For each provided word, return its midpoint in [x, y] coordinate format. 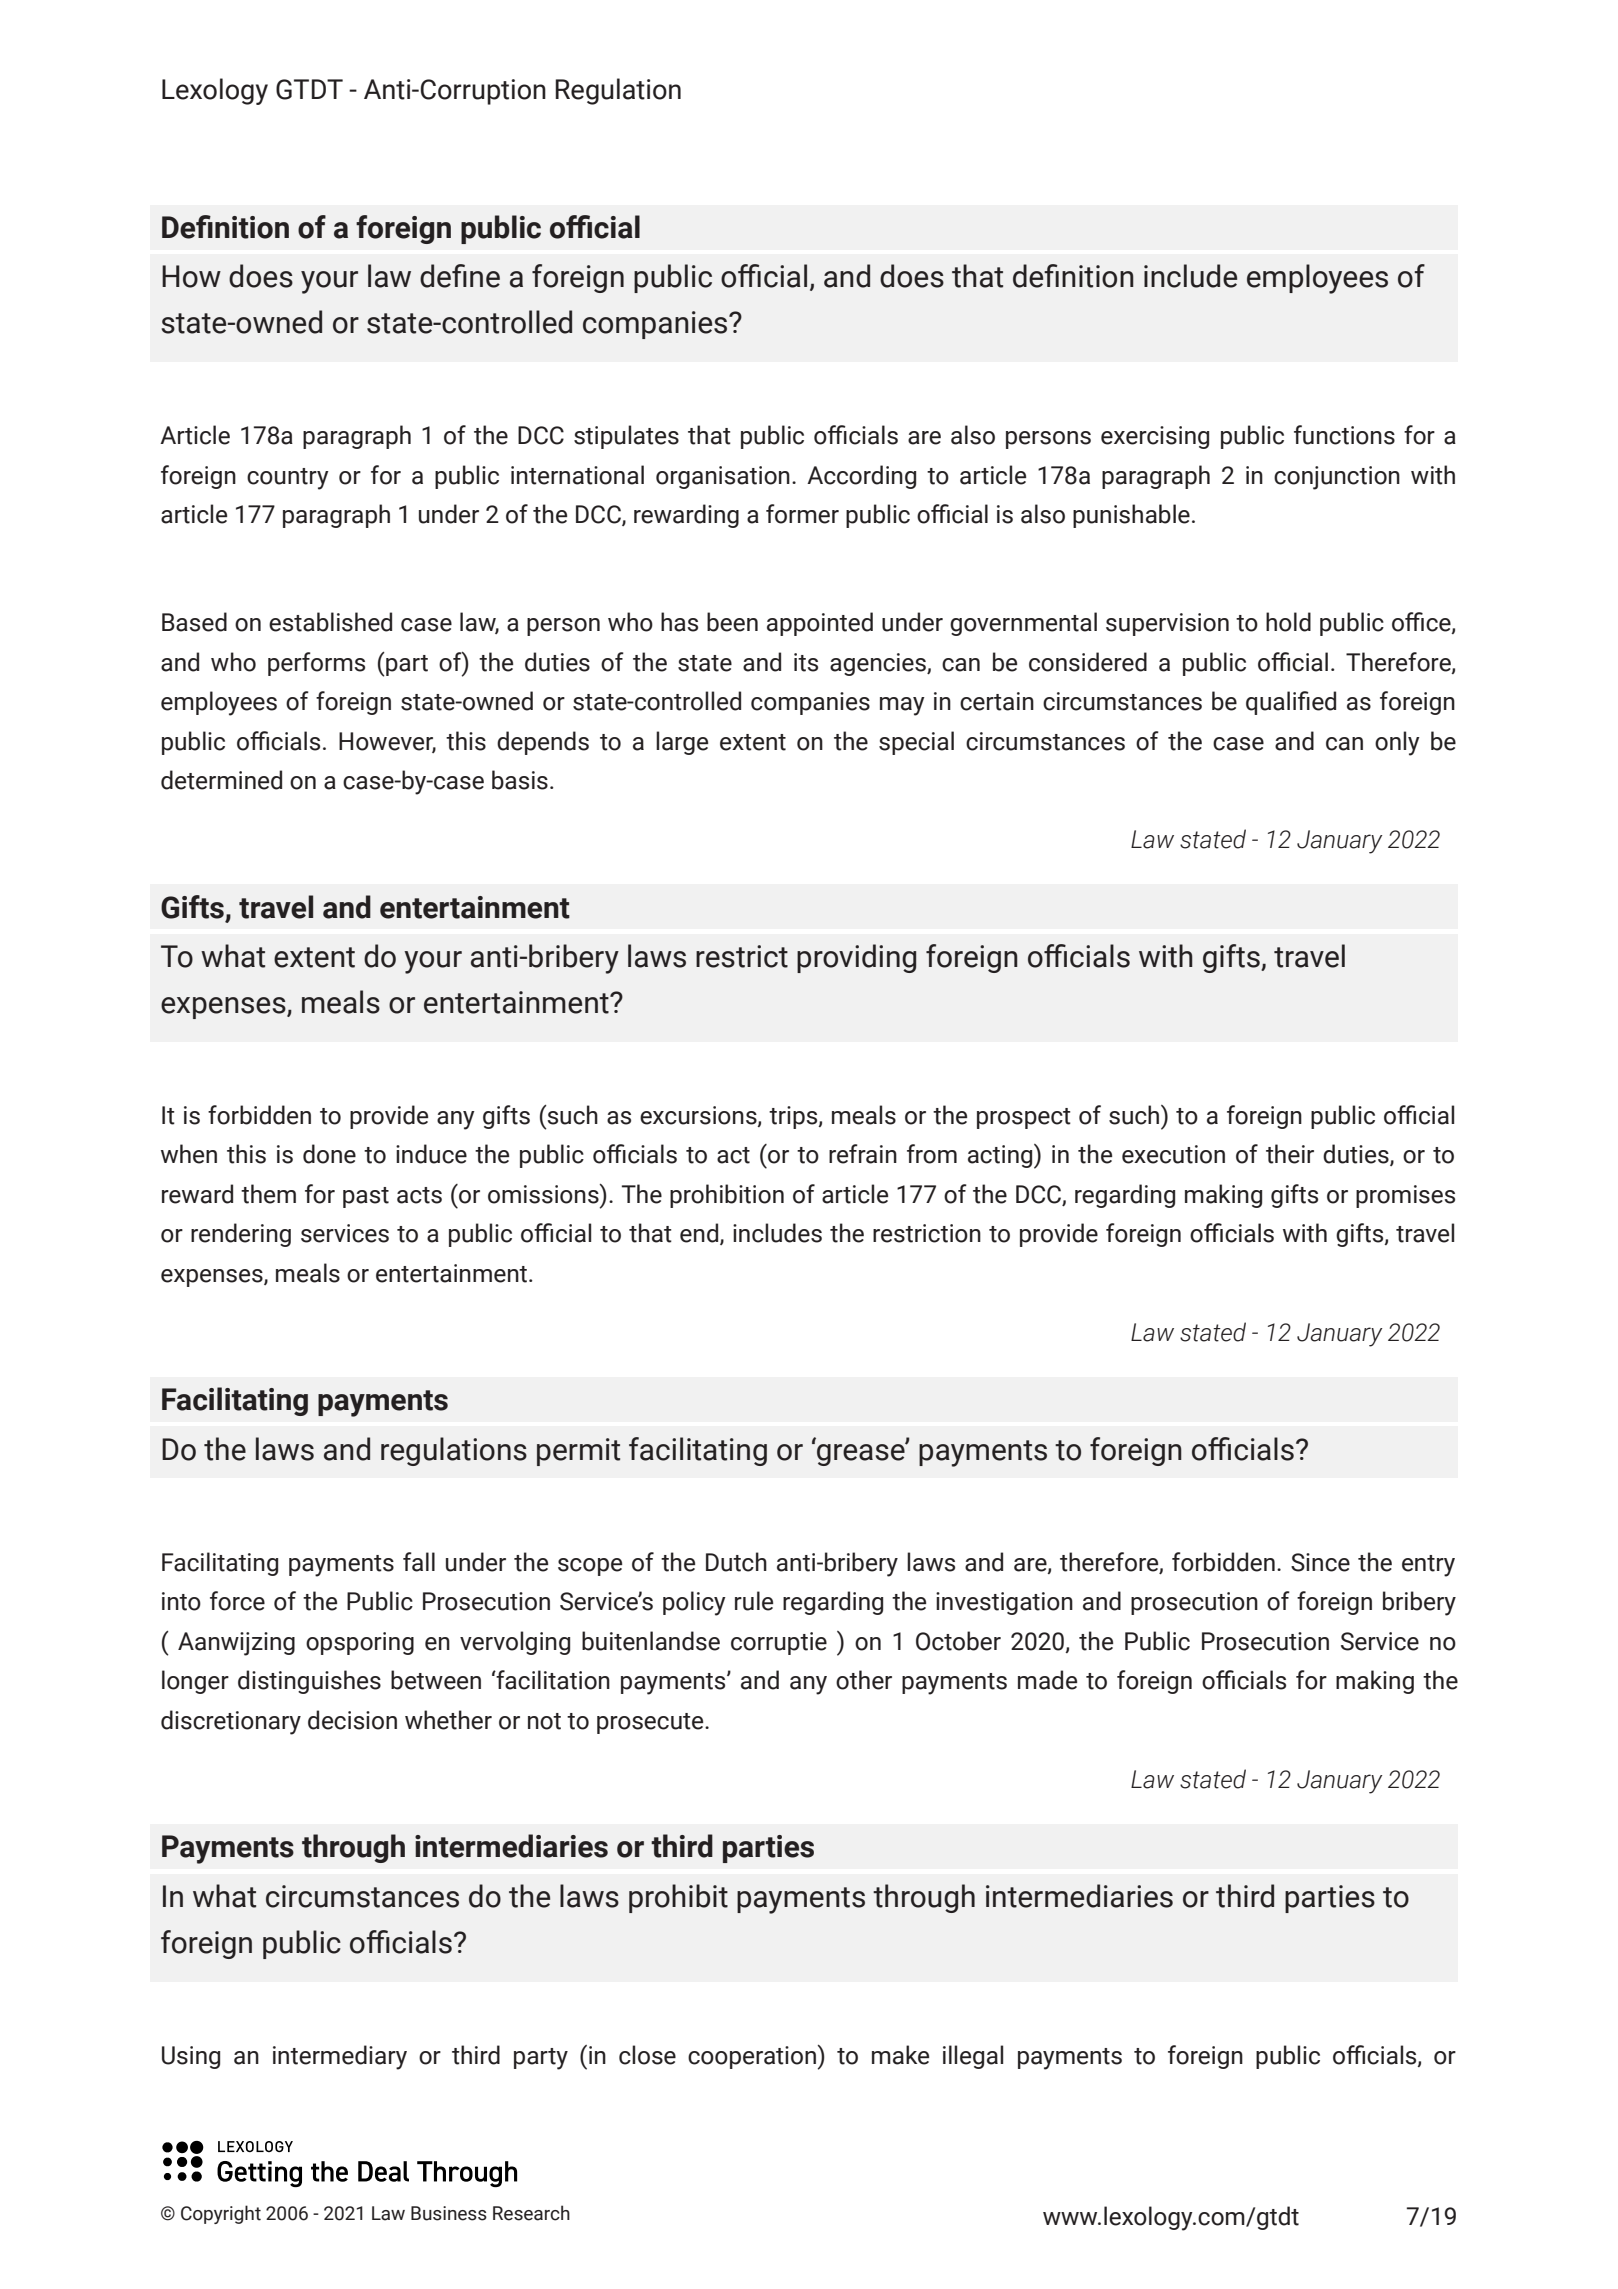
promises [1405, 1196]
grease [862, 1453]
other [864, 1680]
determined [221, 780]
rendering [241, 1235]
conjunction [1337, 478]
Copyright [221, 2214]
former [802, 514]
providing [856, 958]
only [1397, 743]
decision [352, 1720]
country [288, 479]
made [1047, 1680]
